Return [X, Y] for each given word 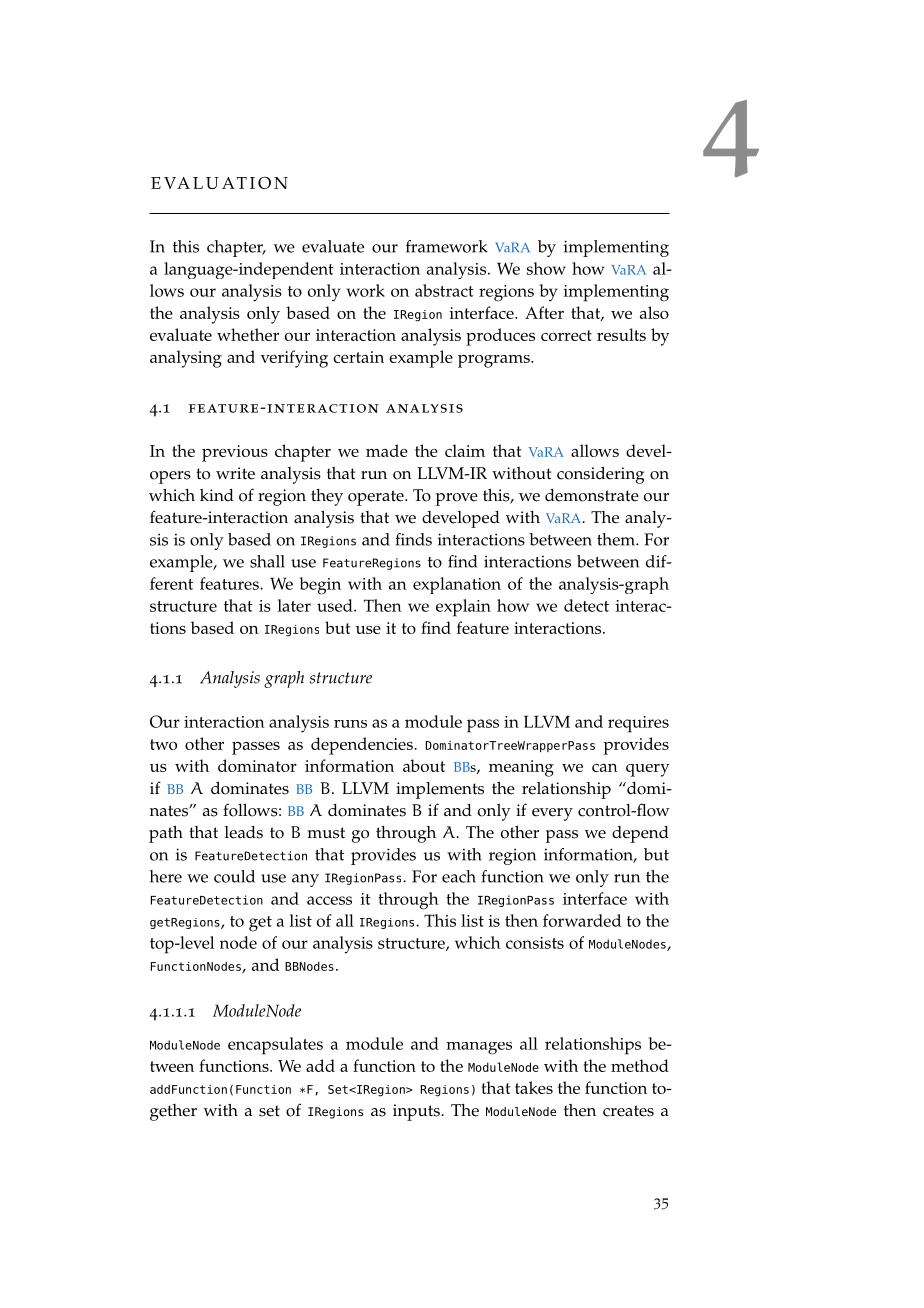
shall [267, 561]
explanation [457, 585]
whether [248, 334]
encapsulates [275, 1046]
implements [440, 790]
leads [244, 832]
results [621, 334]
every [552, 814]
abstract [444, 290]
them [617, 539]
